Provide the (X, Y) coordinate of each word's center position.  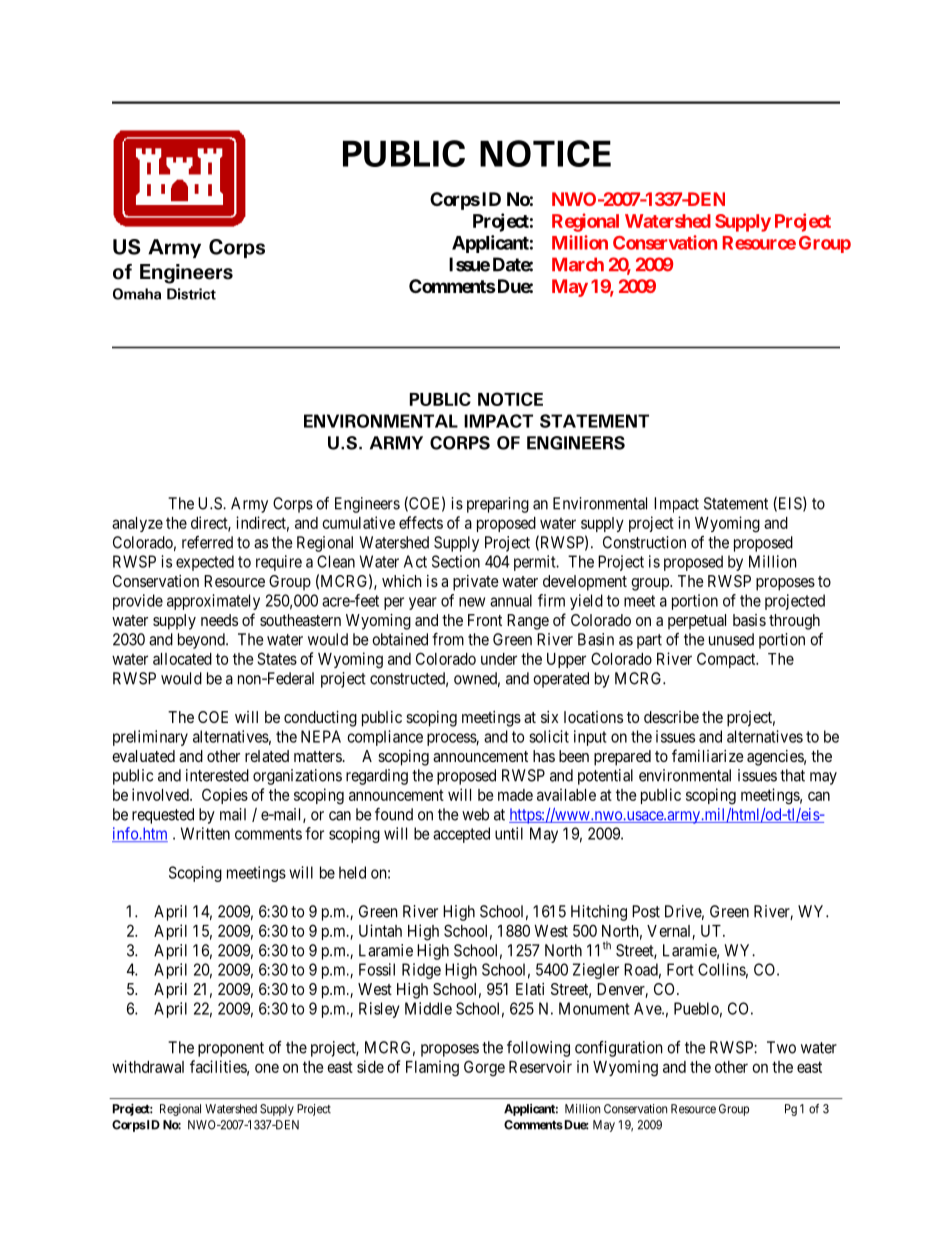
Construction (644, 542)
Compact (727, 660)
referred (207, 542)
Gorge (484, 1068)
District (191, 294)
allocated (182, 659)
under (499, 659)
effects (421, 522)
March (578, 264)
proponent (231, 1049)
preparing (498, 505)
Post (646, 911)
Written (205, 833)
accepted (461, 835)
